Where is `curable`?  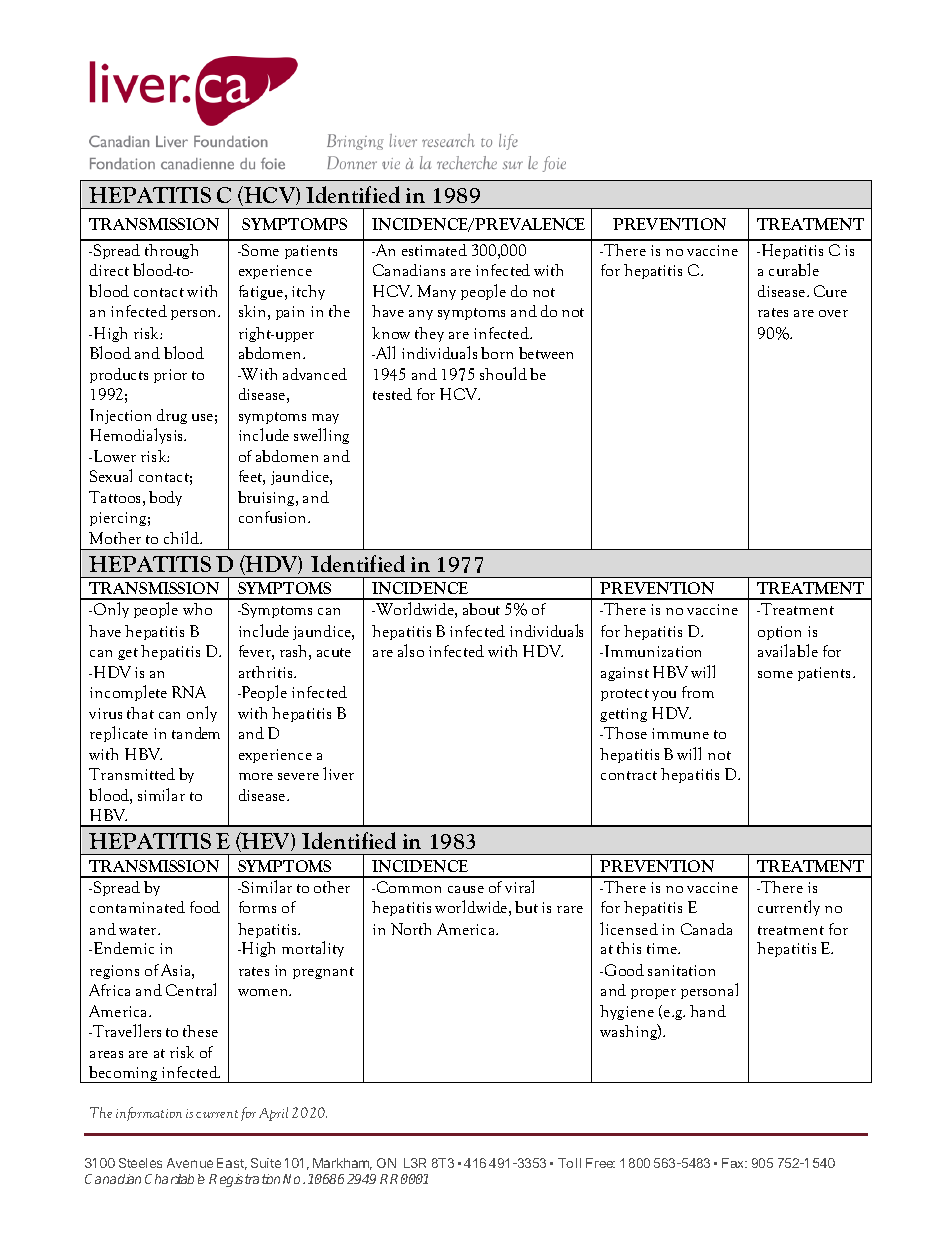
curable is located at coordinates (794, 269).
